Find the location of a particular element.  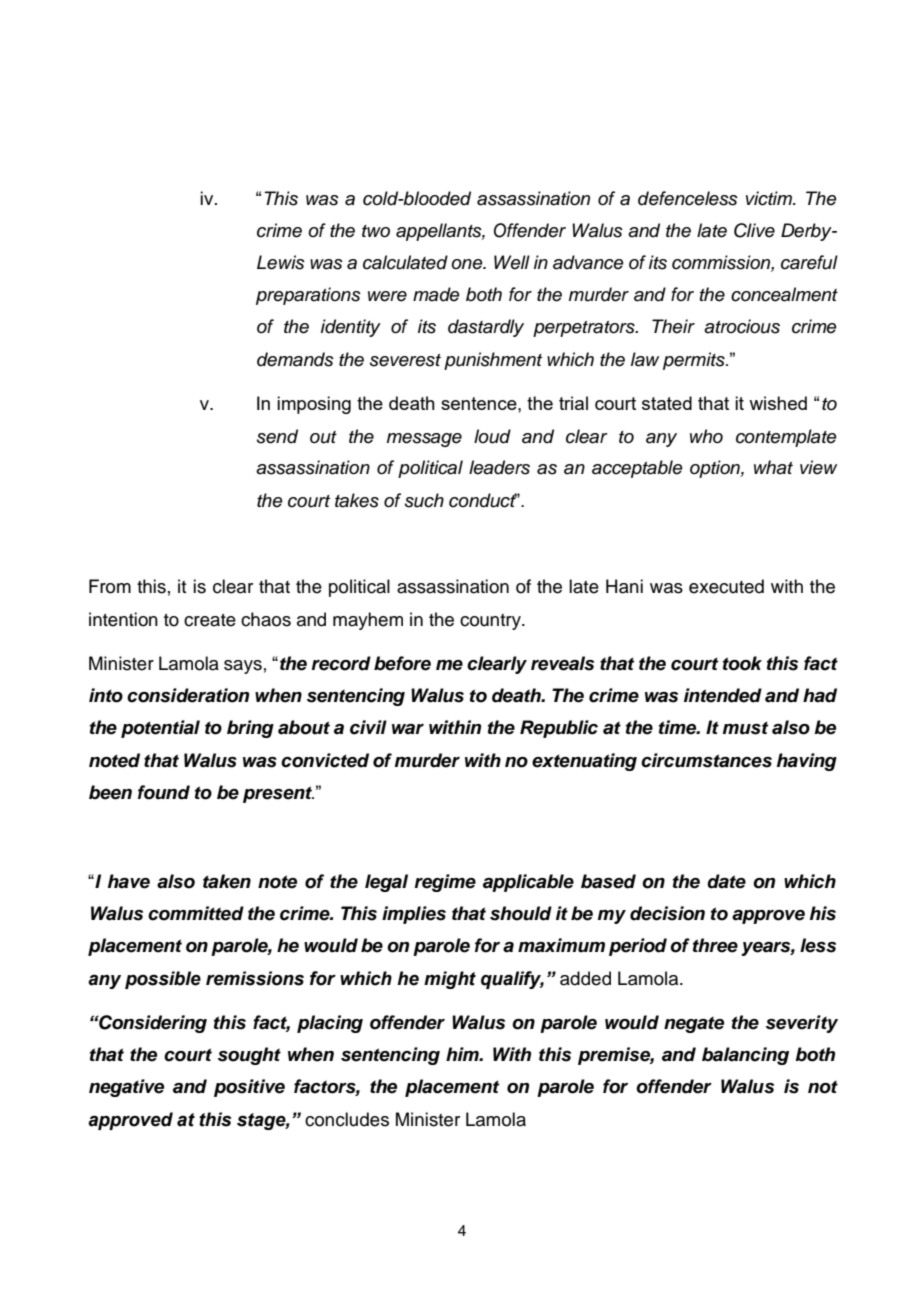

who is located at coordinates (706, 436).
